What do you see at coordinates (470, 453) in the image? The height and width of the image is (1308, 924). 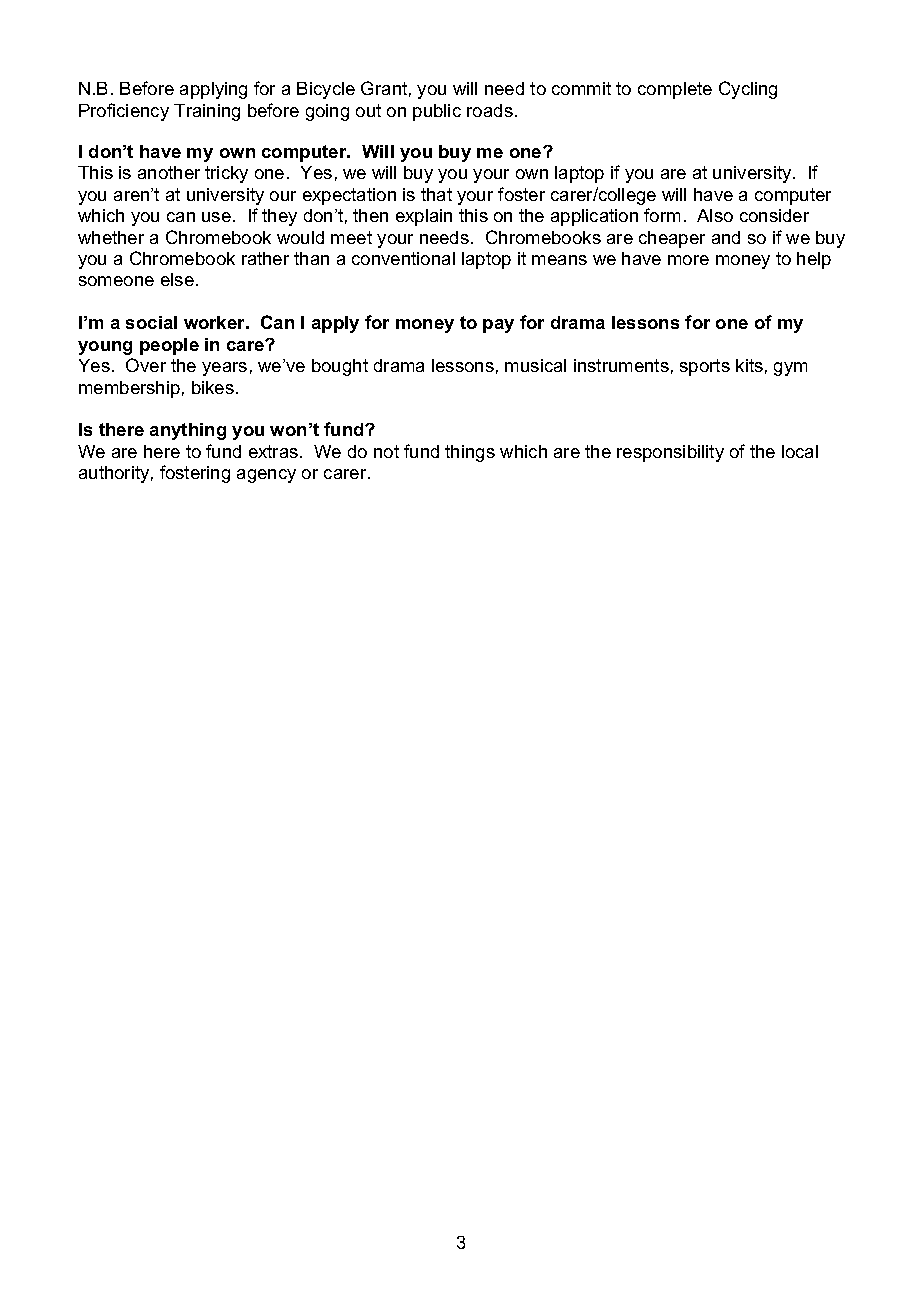 I see `things` at bounding box center [470, 453].
